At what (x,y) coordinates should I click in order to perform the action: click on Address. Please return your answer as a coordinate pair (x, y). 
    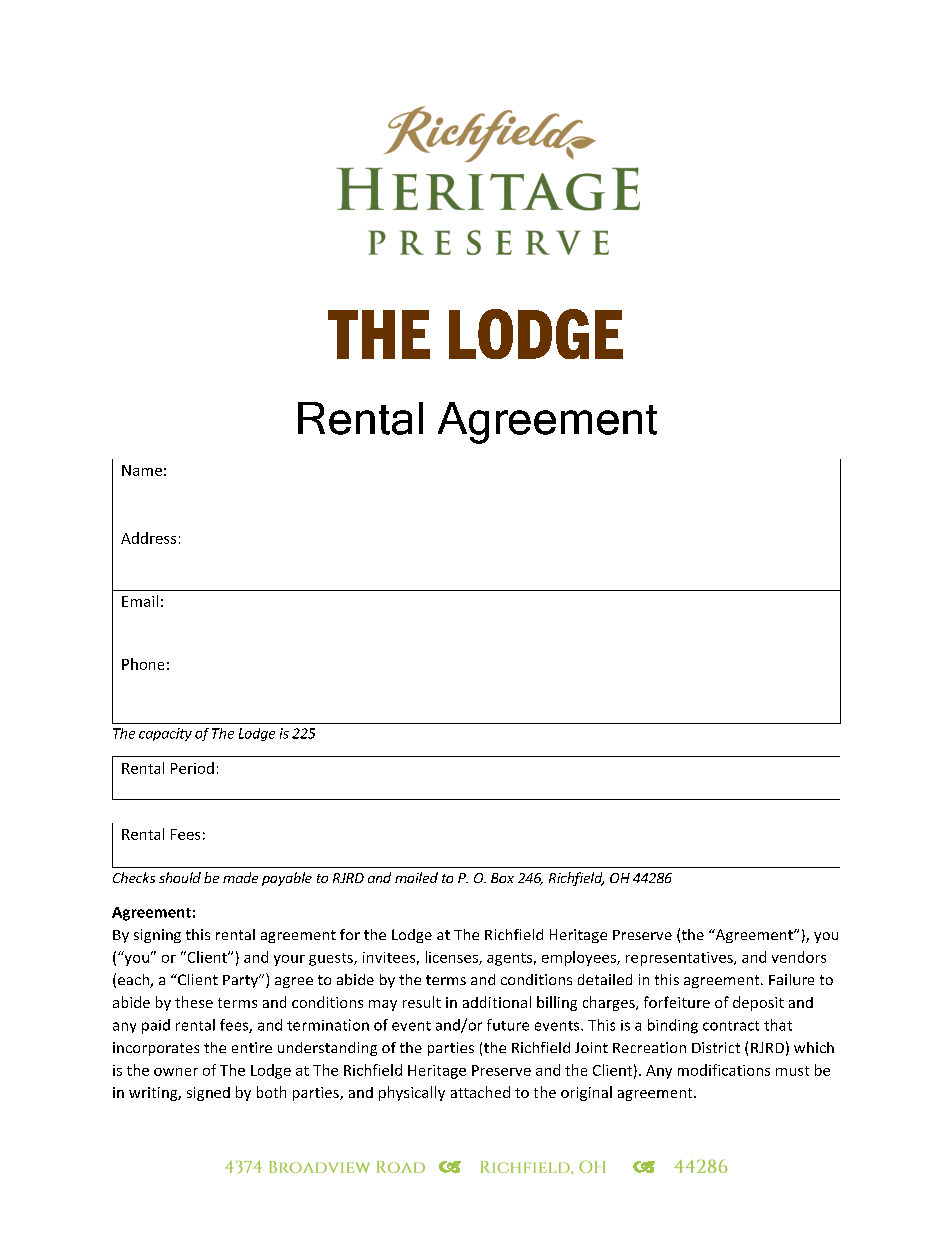
    Looking at the image, I should click on (148, 538).
